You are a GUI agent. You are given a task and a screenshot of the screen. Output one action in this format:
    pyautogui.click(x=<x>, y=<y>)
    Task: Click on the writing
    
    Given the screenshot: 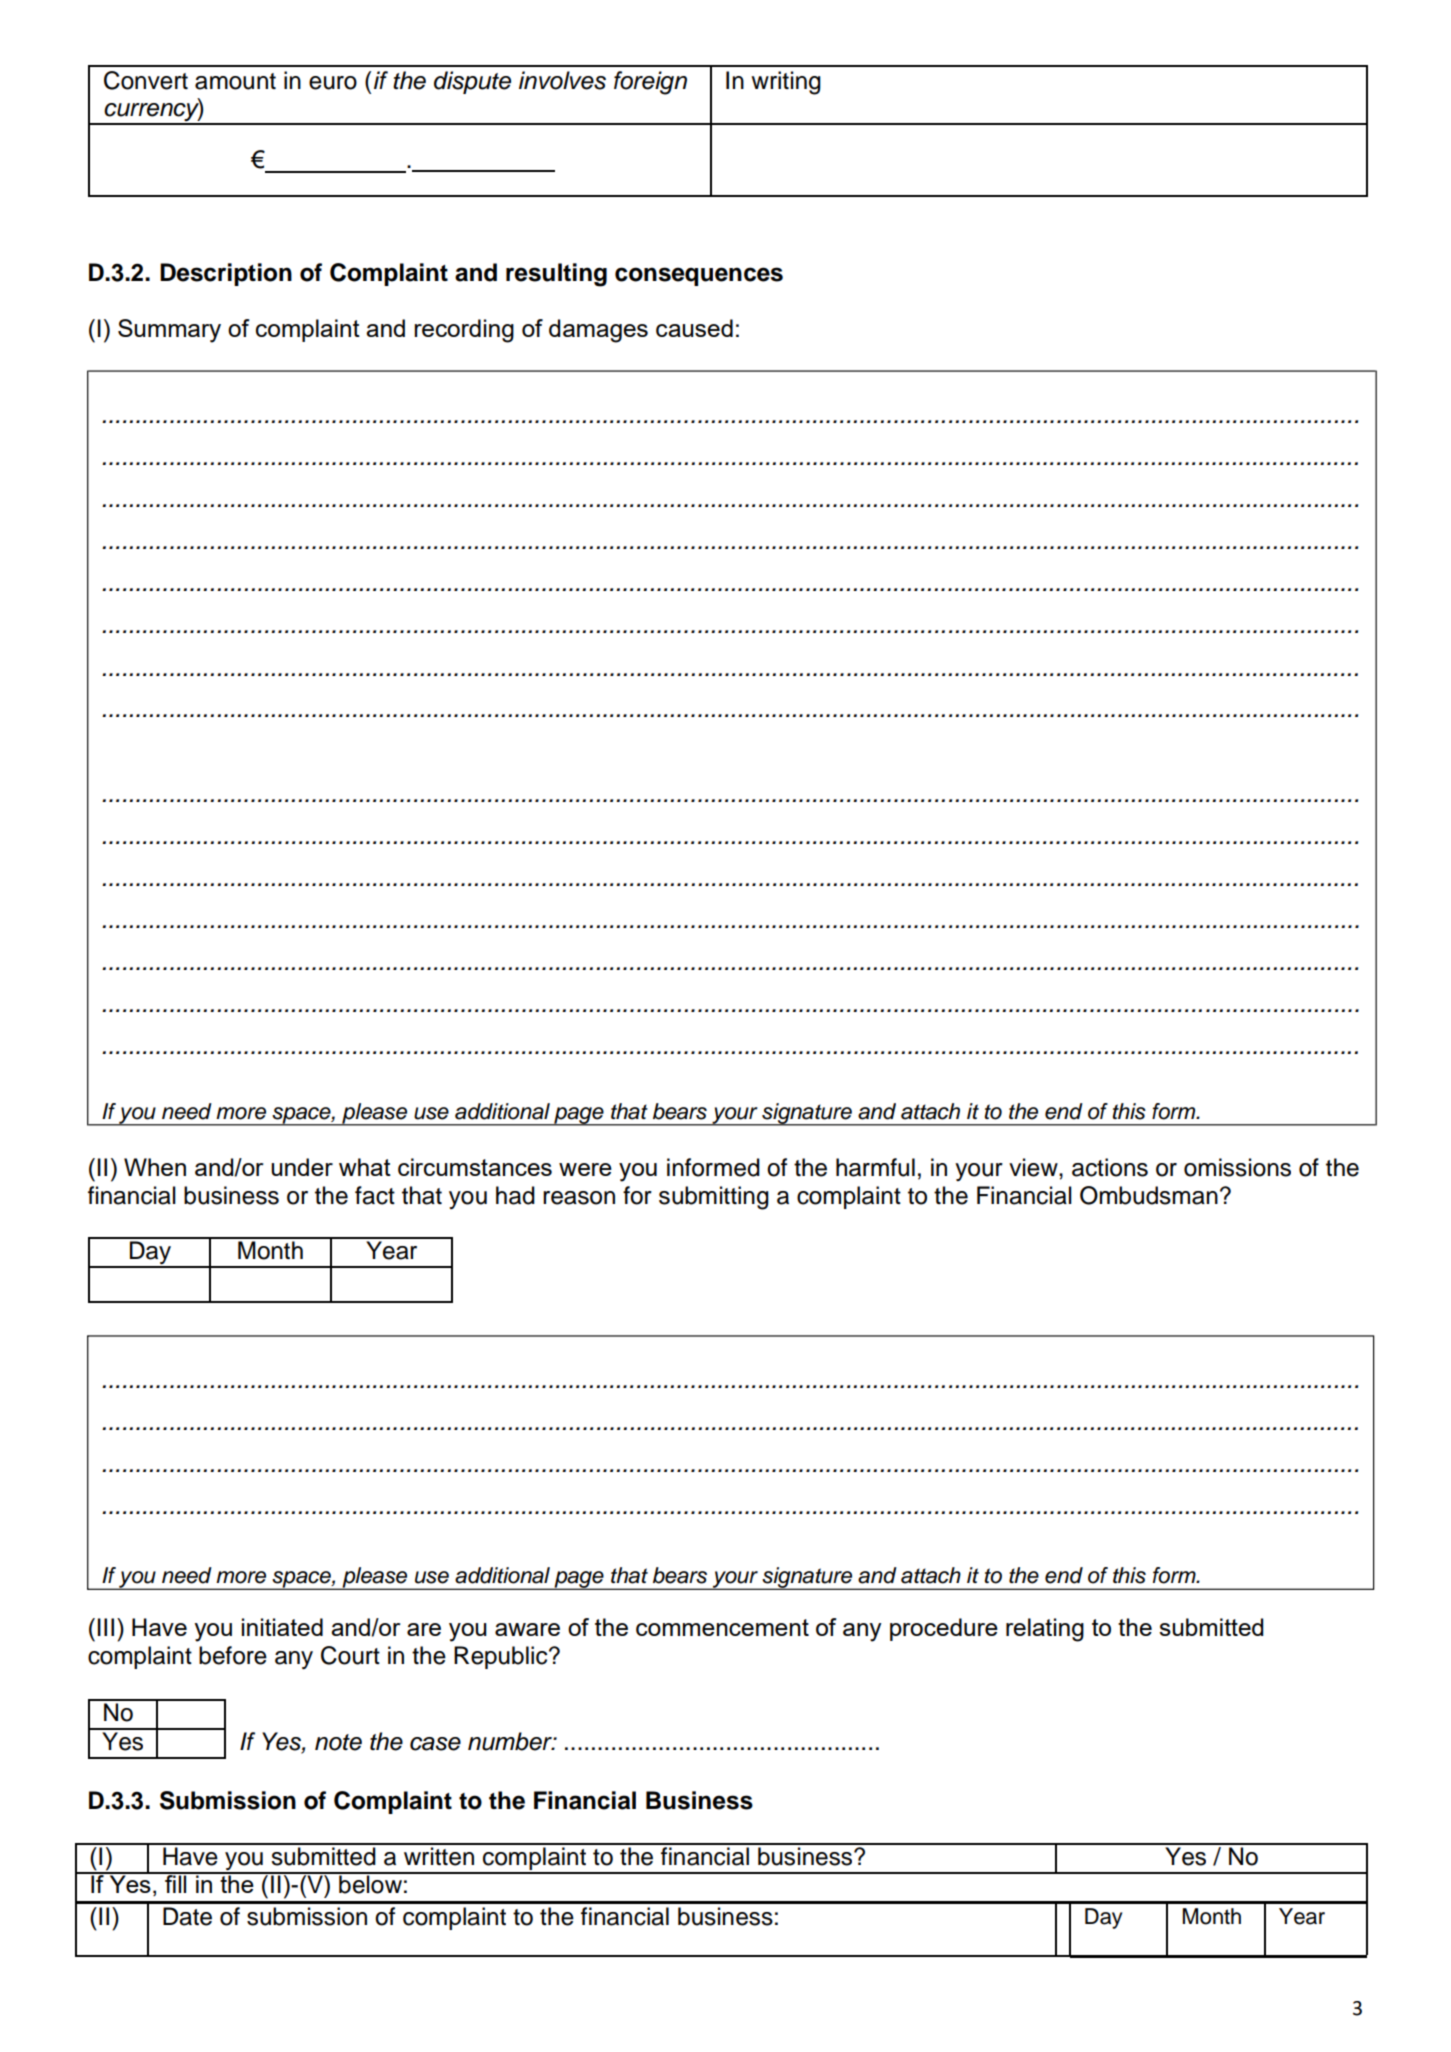 What is the action you would take?
    pyautogui.click(x=786, y=83)
